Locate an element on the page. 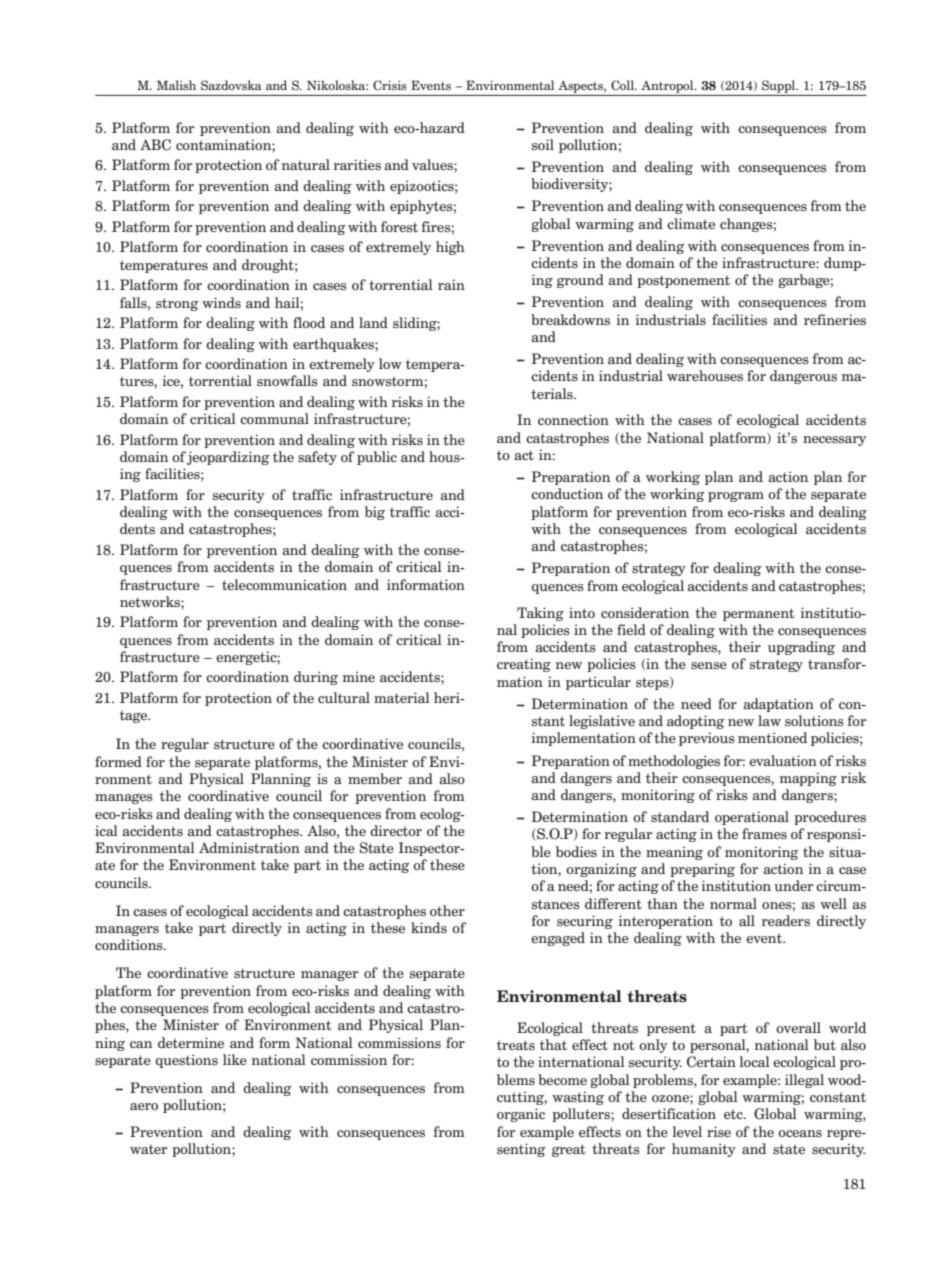  ABC is located at coordinates (155, 145).
